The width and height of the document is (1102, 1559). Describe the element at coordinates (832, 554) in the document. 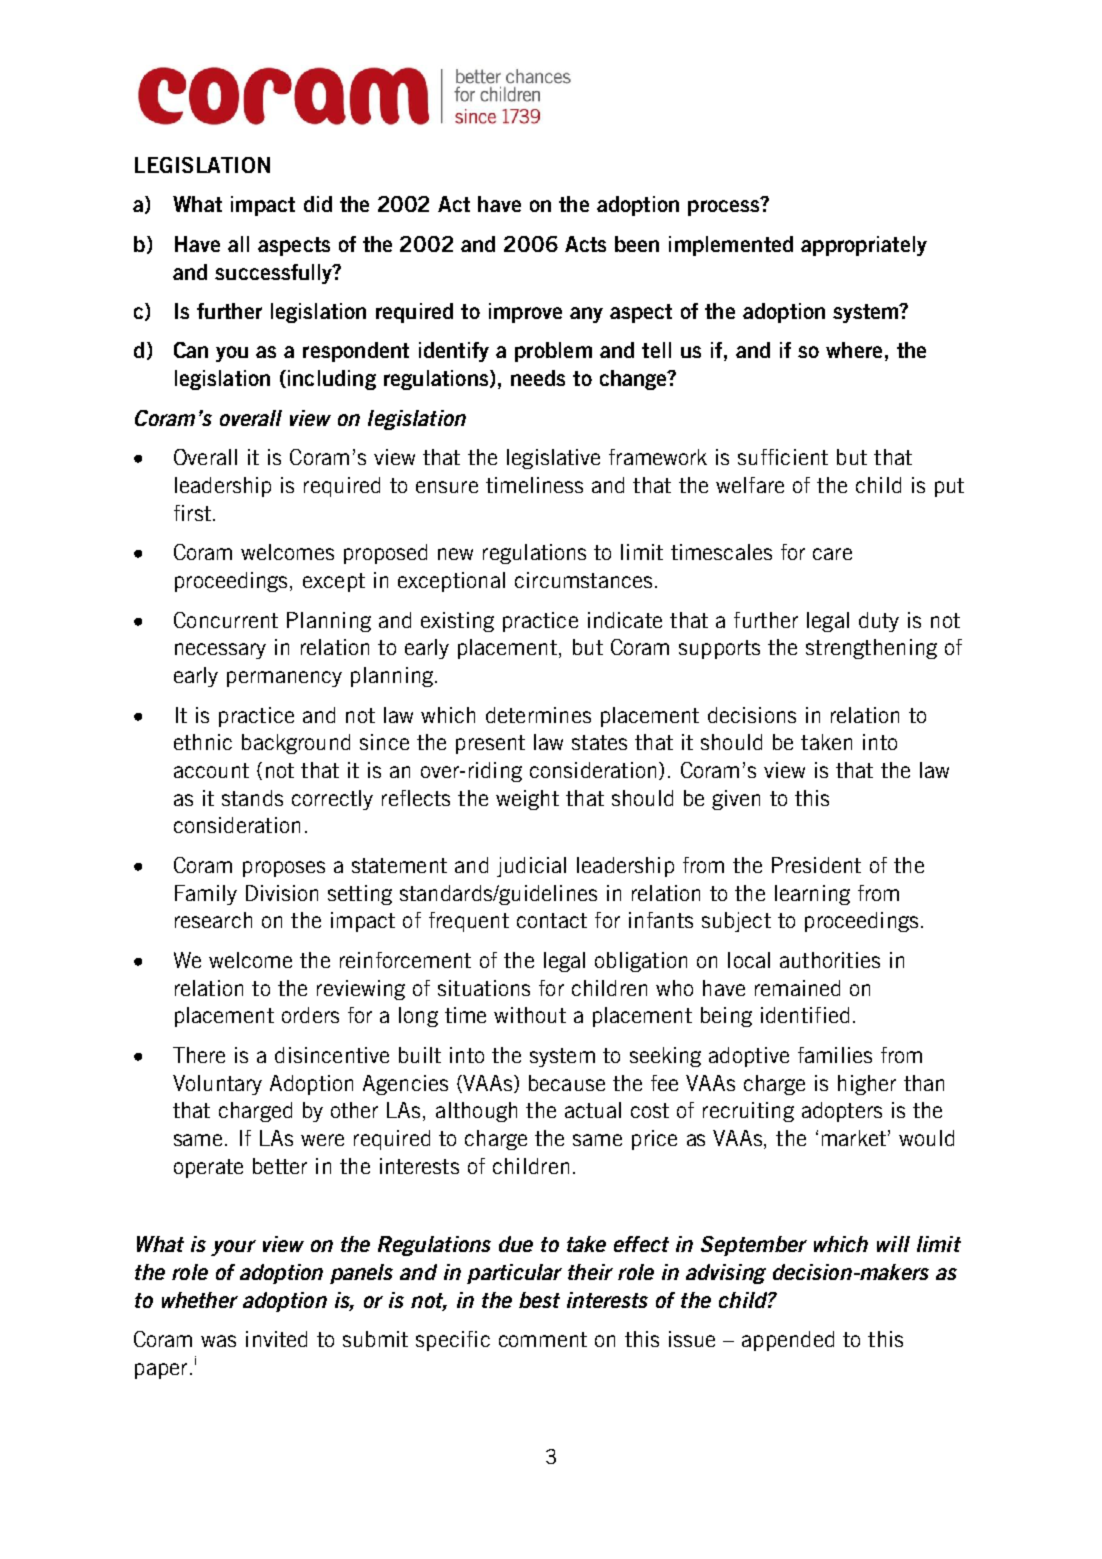

I see `care` at that location.
